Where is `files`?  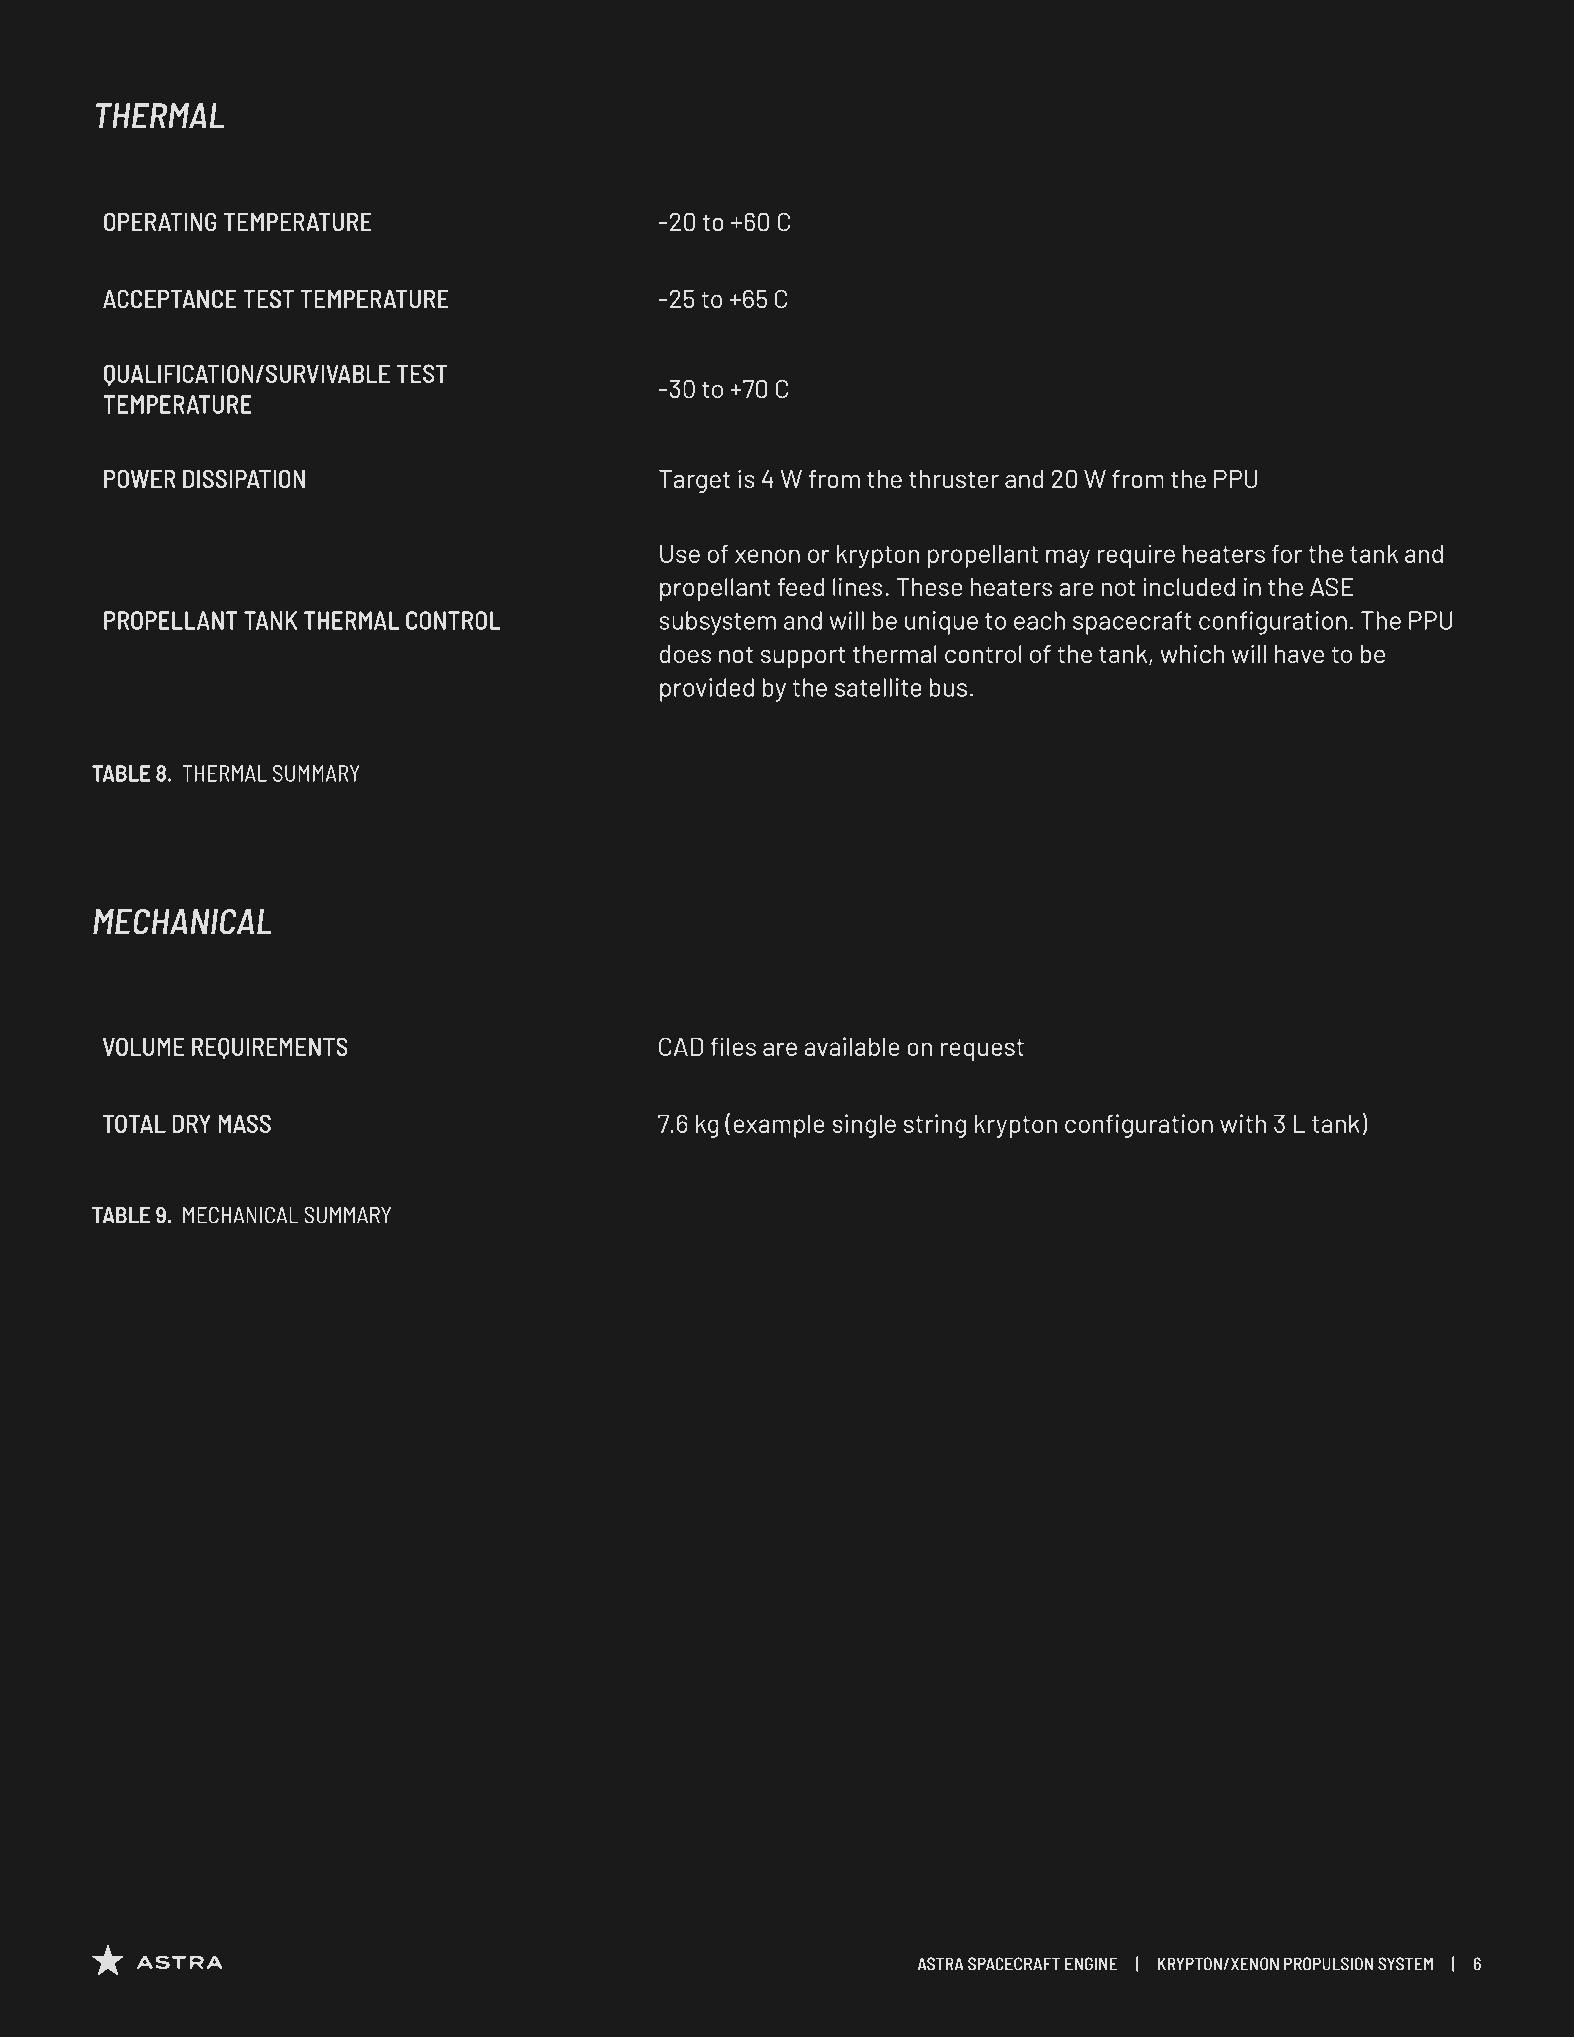
files is located at coordinates (733, 1046).
